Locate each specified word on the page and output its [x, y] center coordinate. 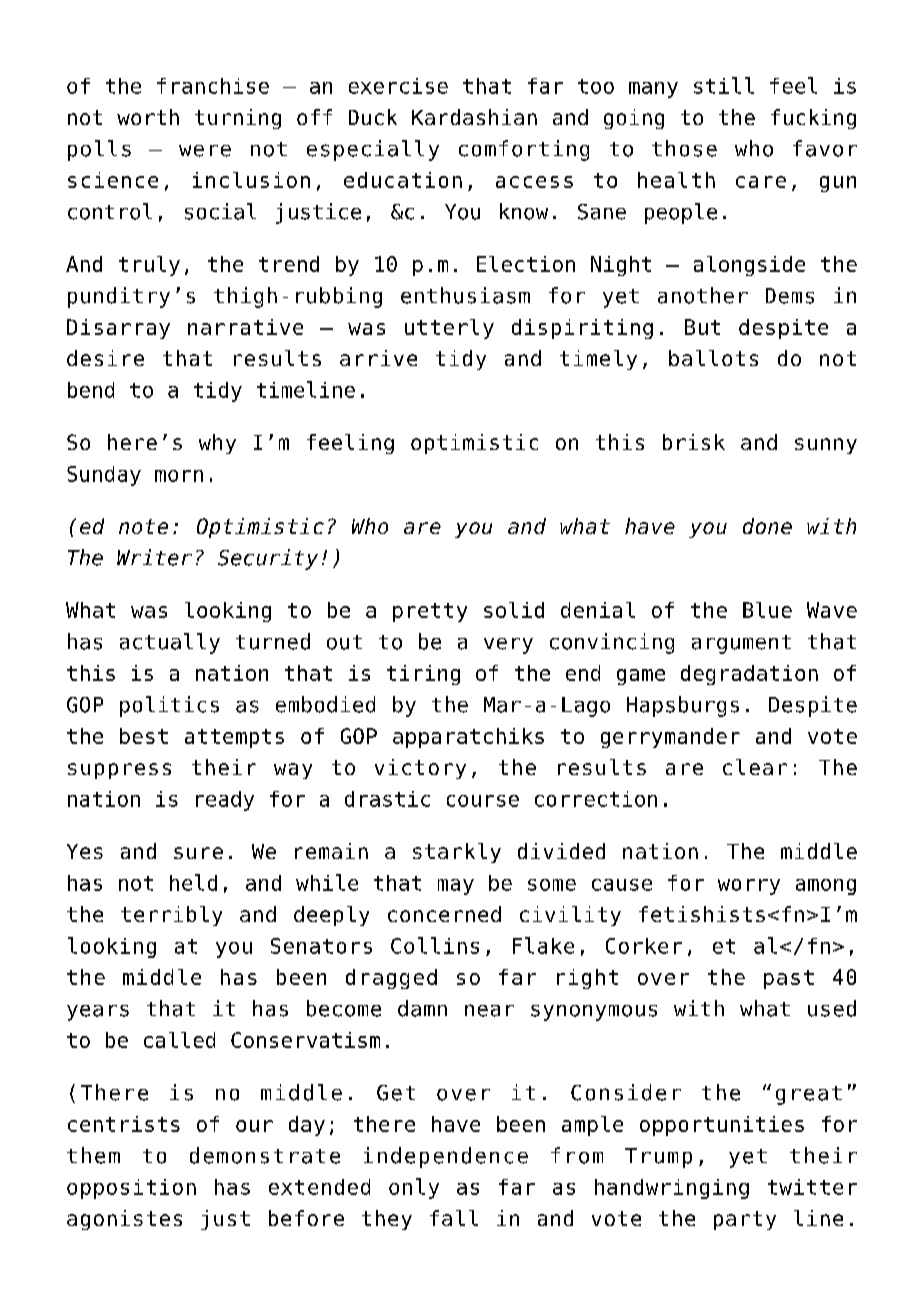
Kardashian [474, 117]
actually [170, 643]
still [724, 85]
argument [741, 644]
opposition [131, 1189]
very [508, 646]
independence [446, 1157]
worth [148, 117]
